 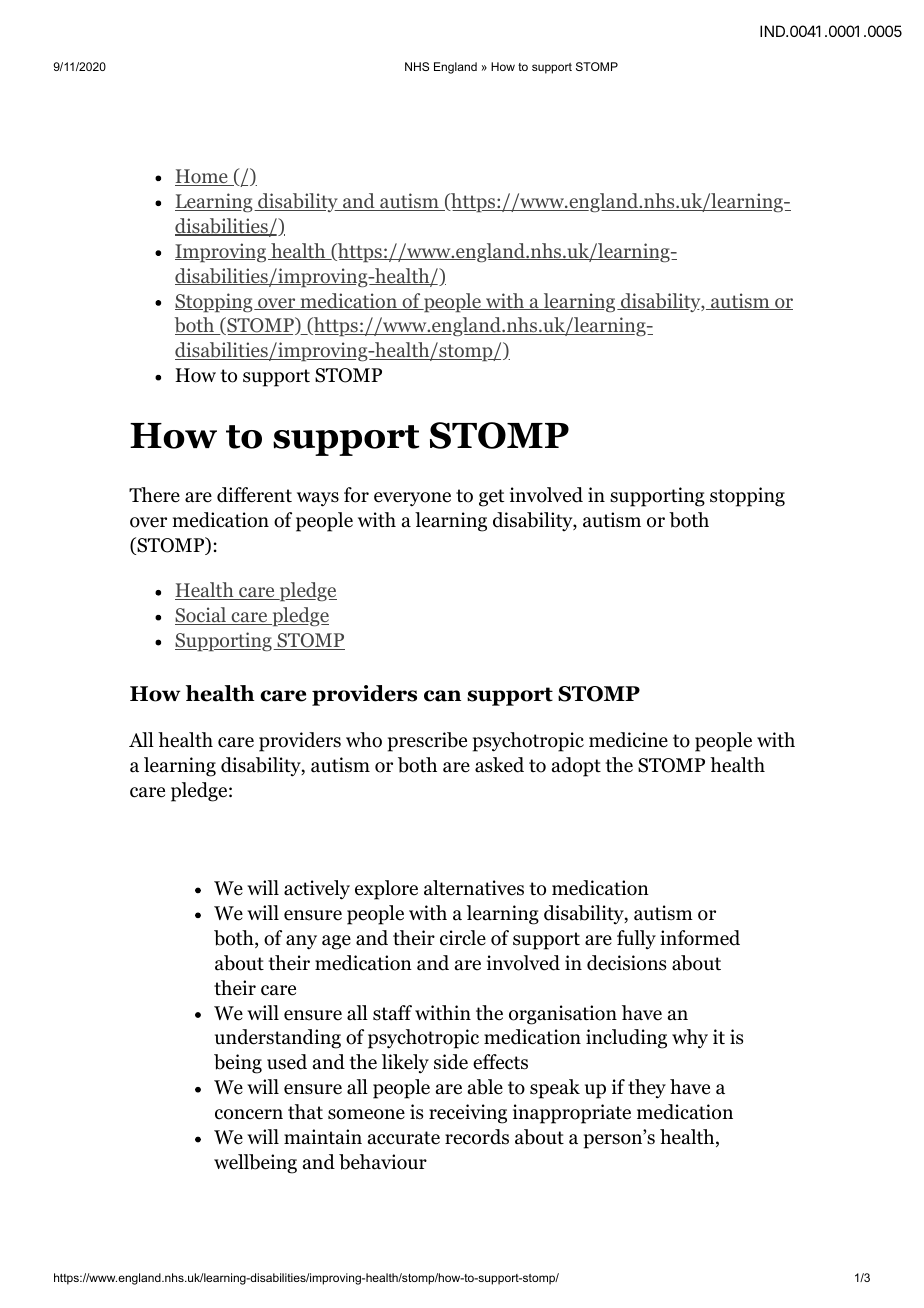 What do you see at coordinates (254, 495) in the screenshot?
I see `different` at bounding box center [254, 495].
